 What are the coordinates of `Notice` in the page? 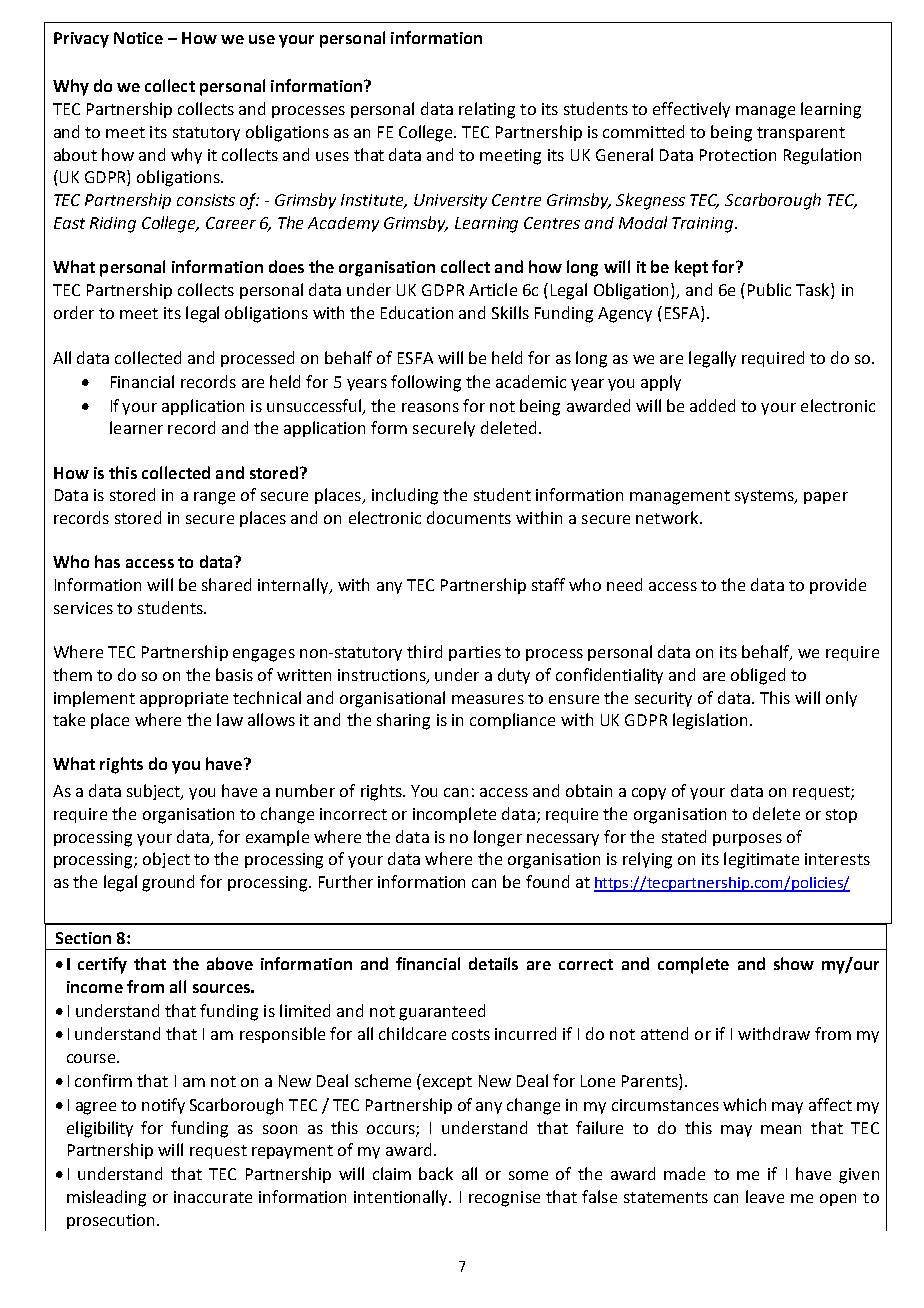 It's located at (138, 38).
